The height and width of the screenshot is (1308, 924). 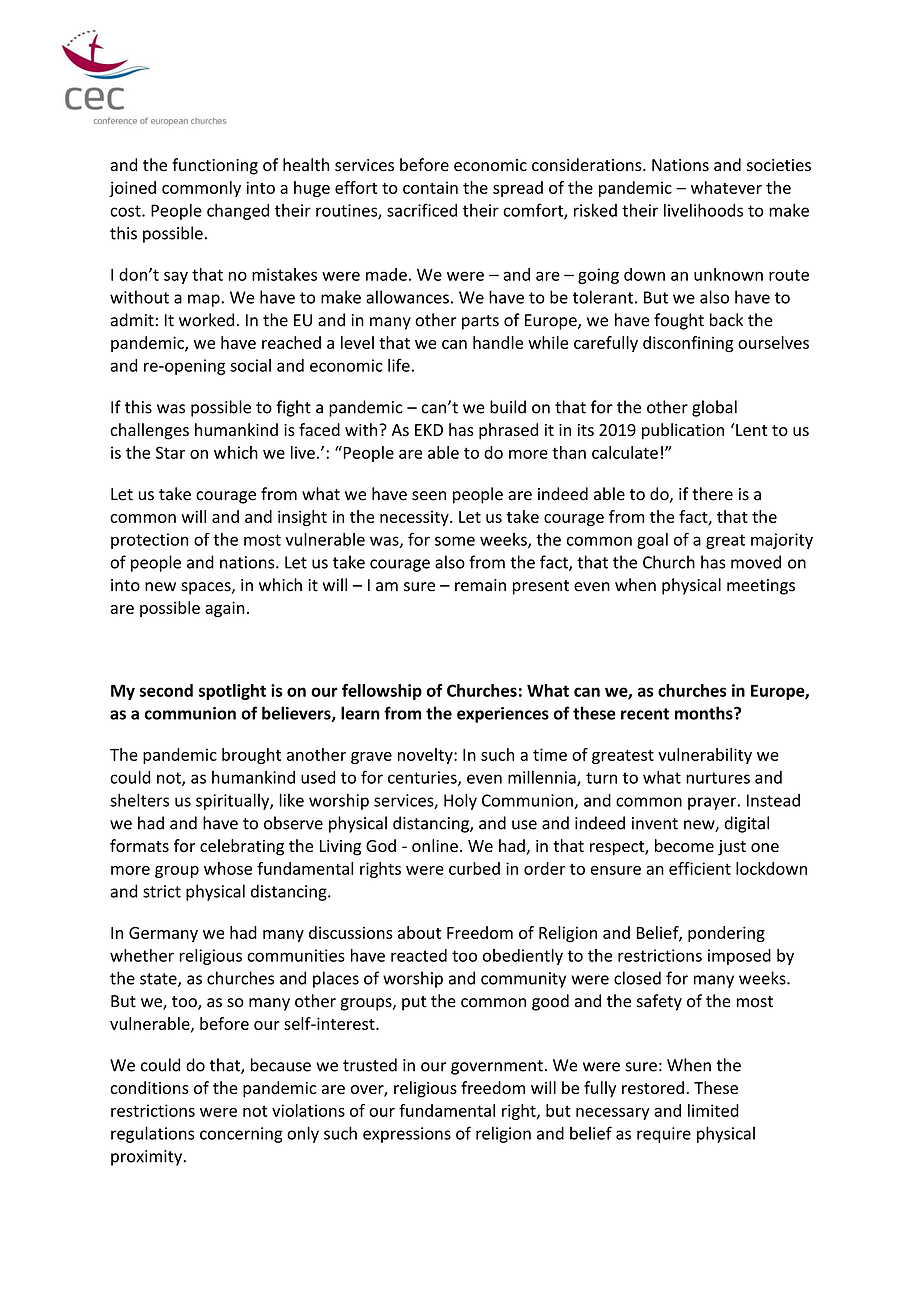 What do you see at coordinates (503, 715) in the screenshot?
I see `experiences` at bounding box center [503, 715].
